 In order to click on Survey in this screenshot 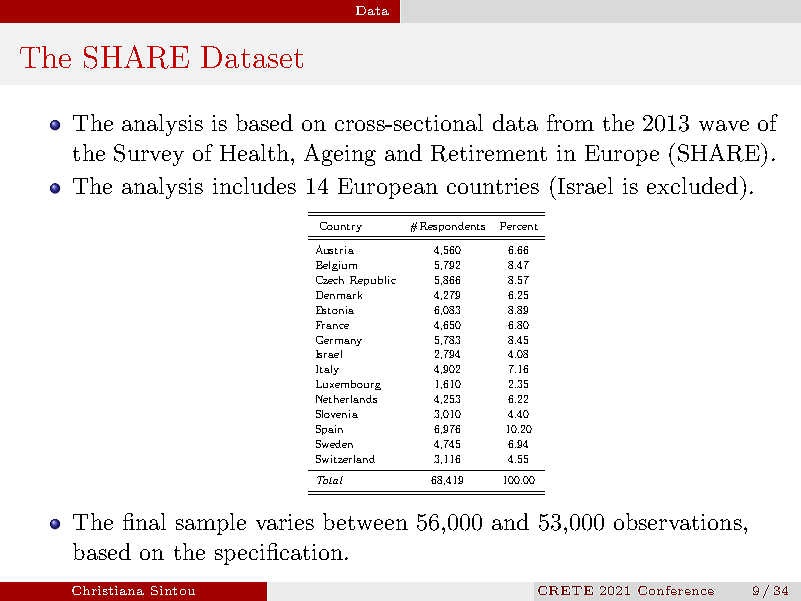, I will do `click(149, 155)`.
